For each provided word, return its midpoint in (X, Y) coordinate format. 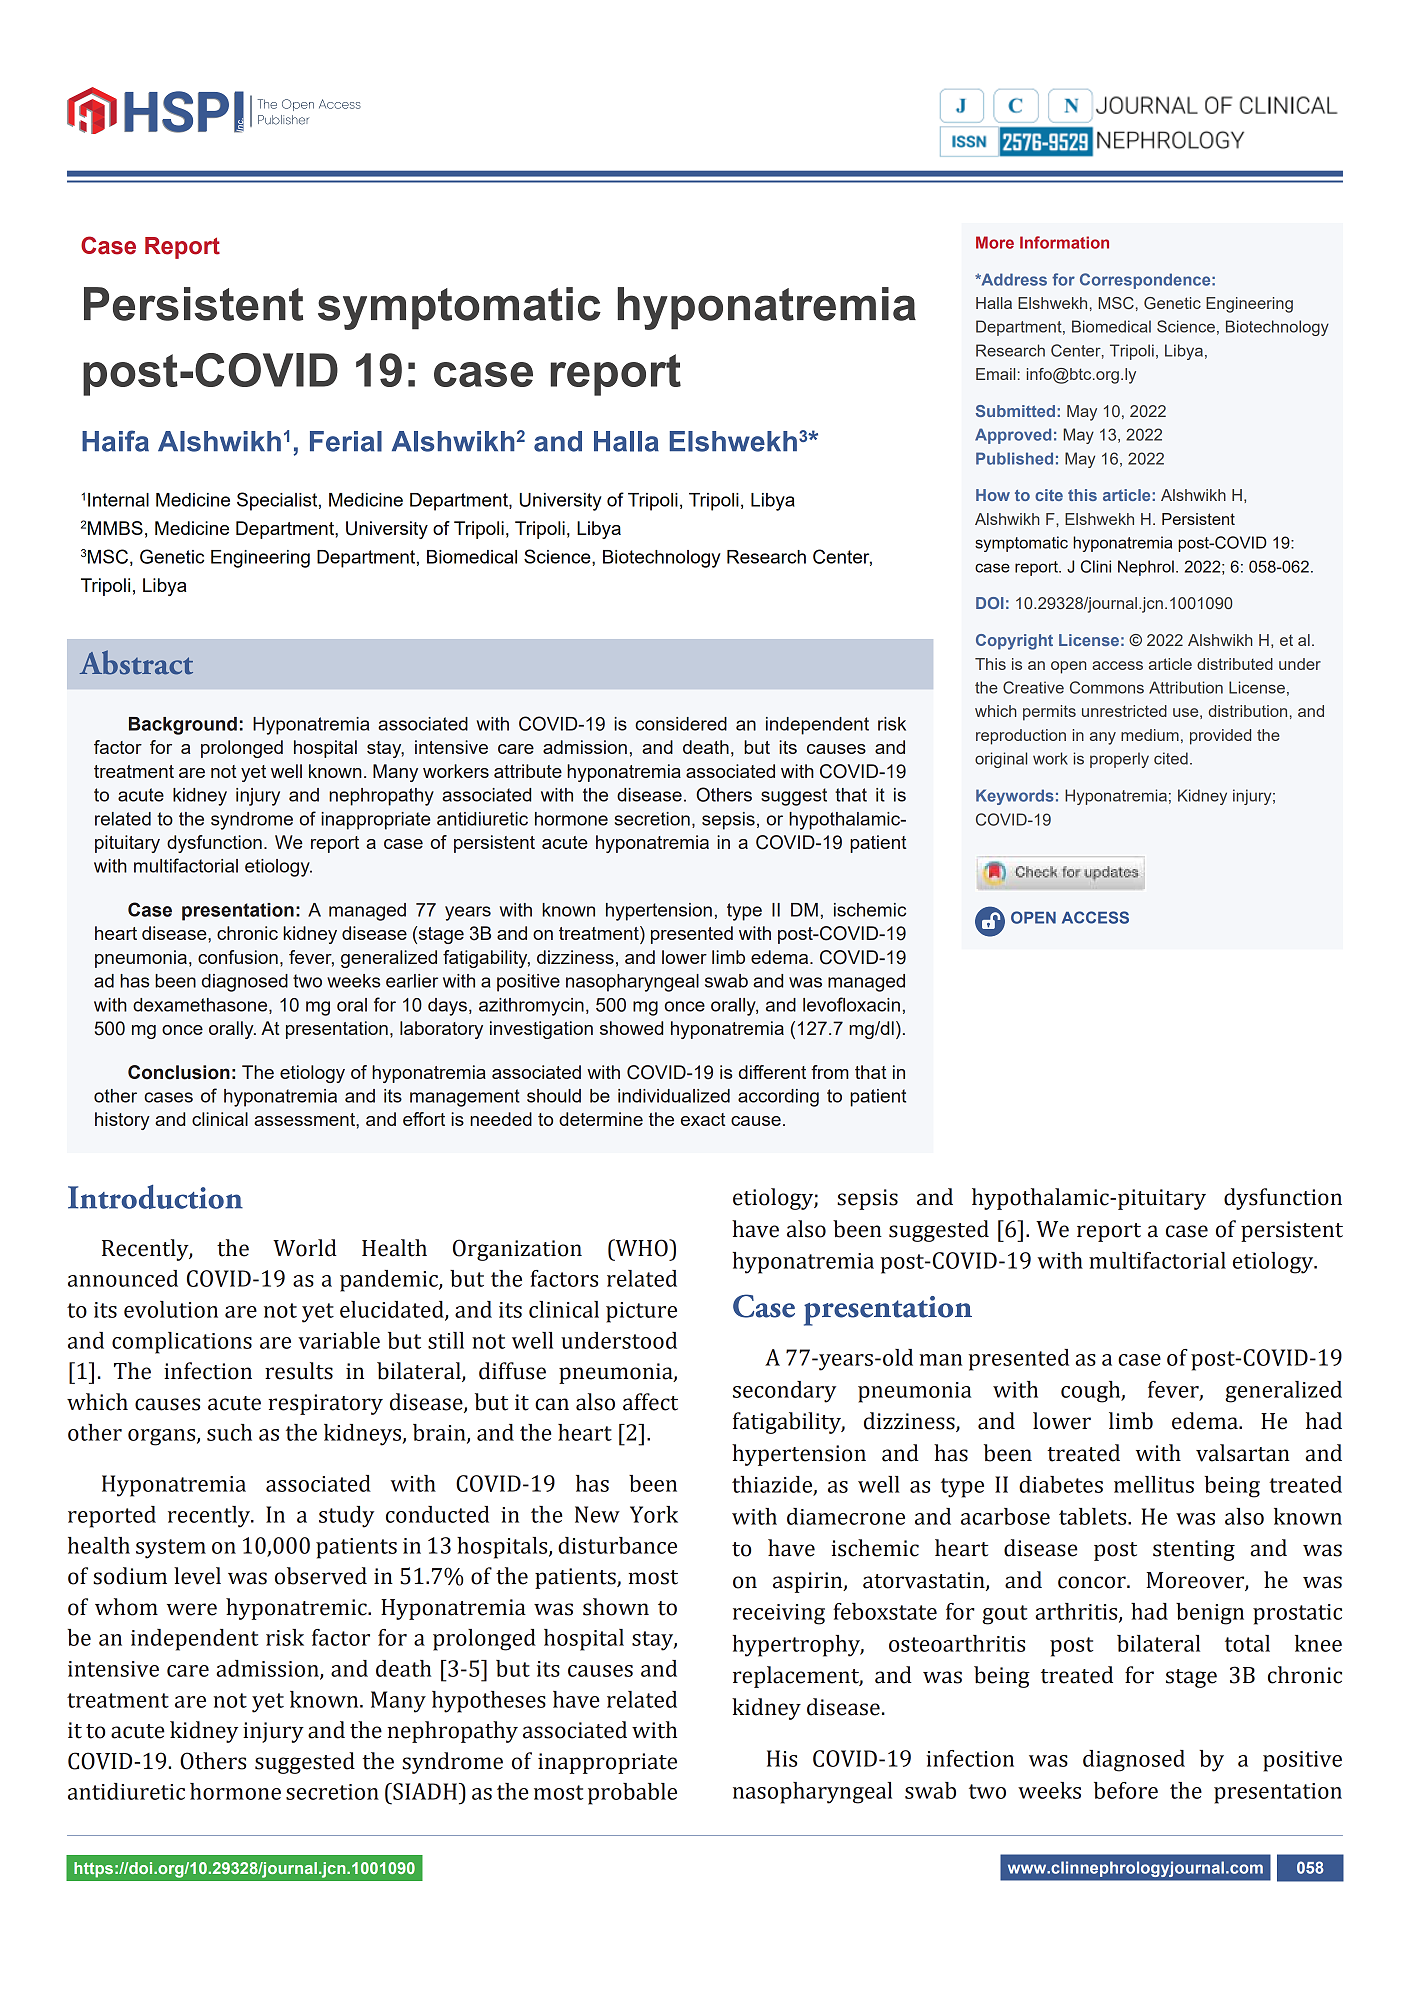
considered (681, 724)
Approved (1013, 436)
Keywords (1015, 797)
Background (183, 726)
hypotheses (489, 1702)
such (229, 1432)
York (654, 1514)
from (830, 1072)
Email (995, 374)
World (305, 1248)
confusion (238, 957)
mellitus (1154, 1484)
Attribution (1186, 687)
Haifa (115, 441)
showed (631, 1028)
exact (703, 1119)
